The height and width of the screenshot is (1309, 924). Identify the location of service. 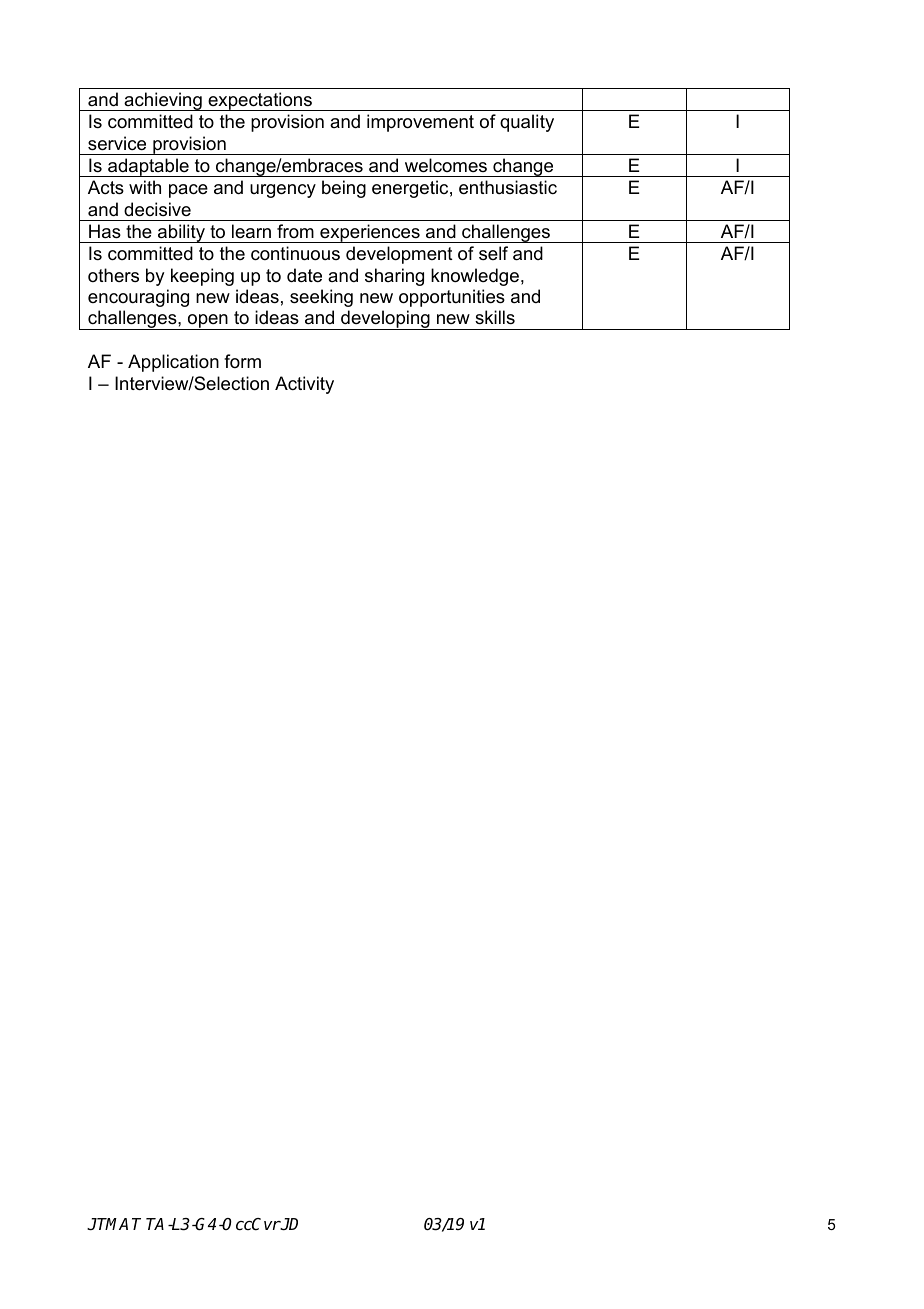
(117, 143).
